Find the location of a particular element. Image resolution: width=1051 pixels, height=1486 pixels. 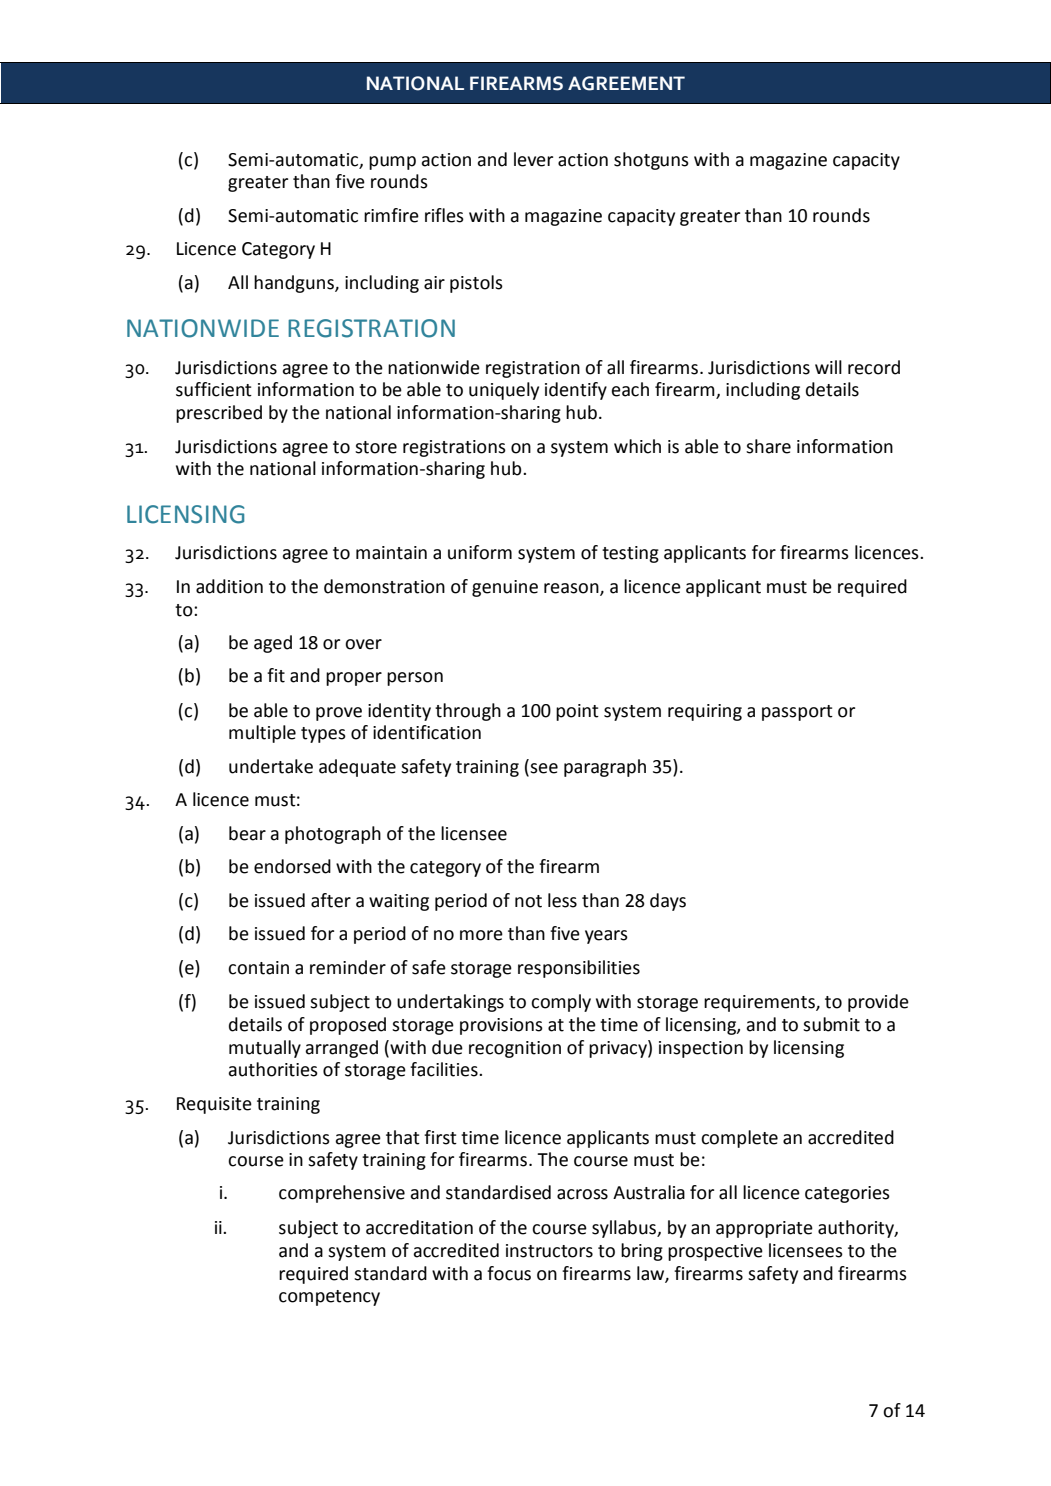

shotguns is located at coordinates (651, 161).
